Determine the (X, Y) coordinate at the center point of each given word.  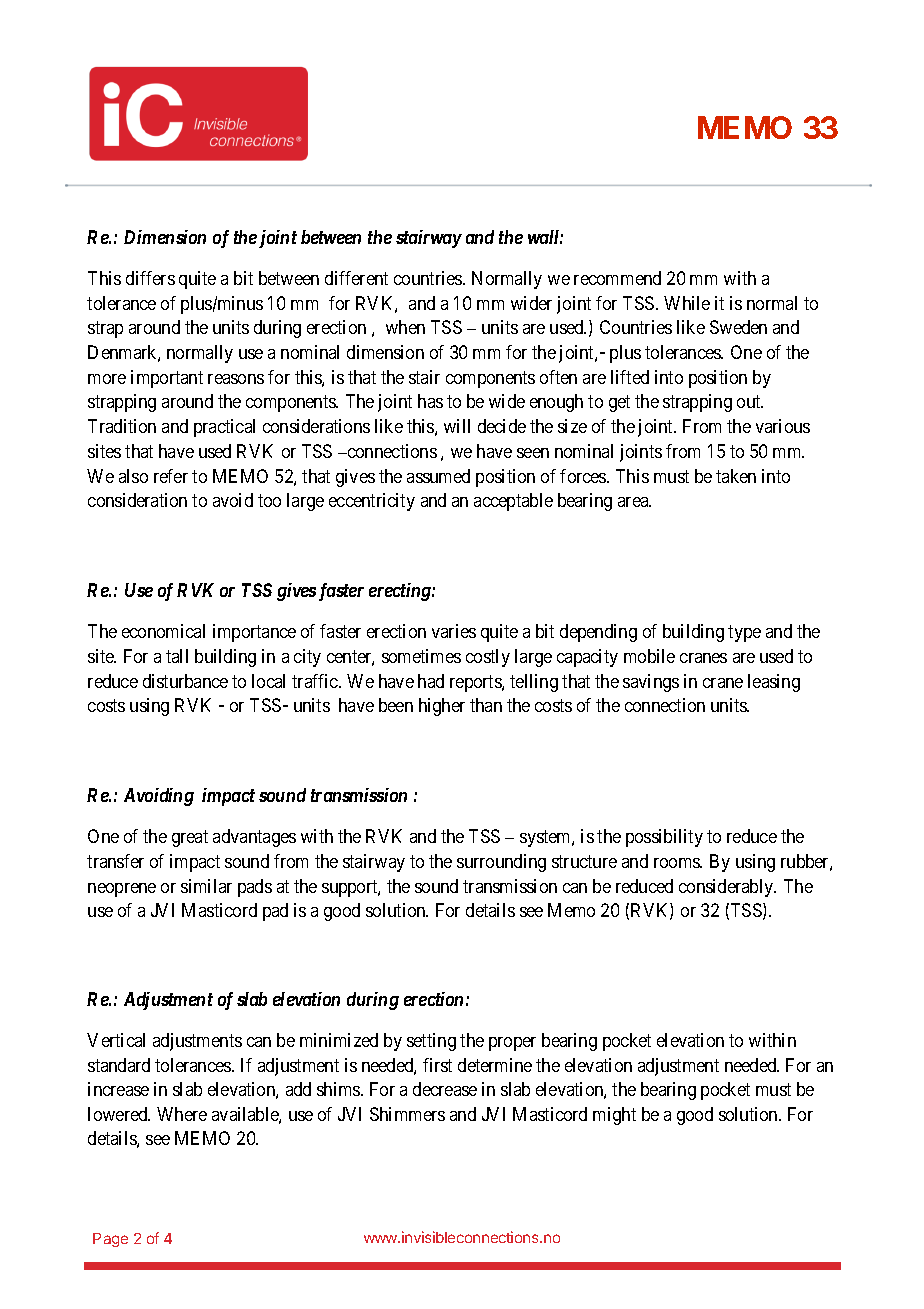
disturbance (185, 681)
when (405, 327)
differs (150, 278)
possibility (664, 838)
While (687, 303)
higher (442, 707)
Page (110, 1240)
